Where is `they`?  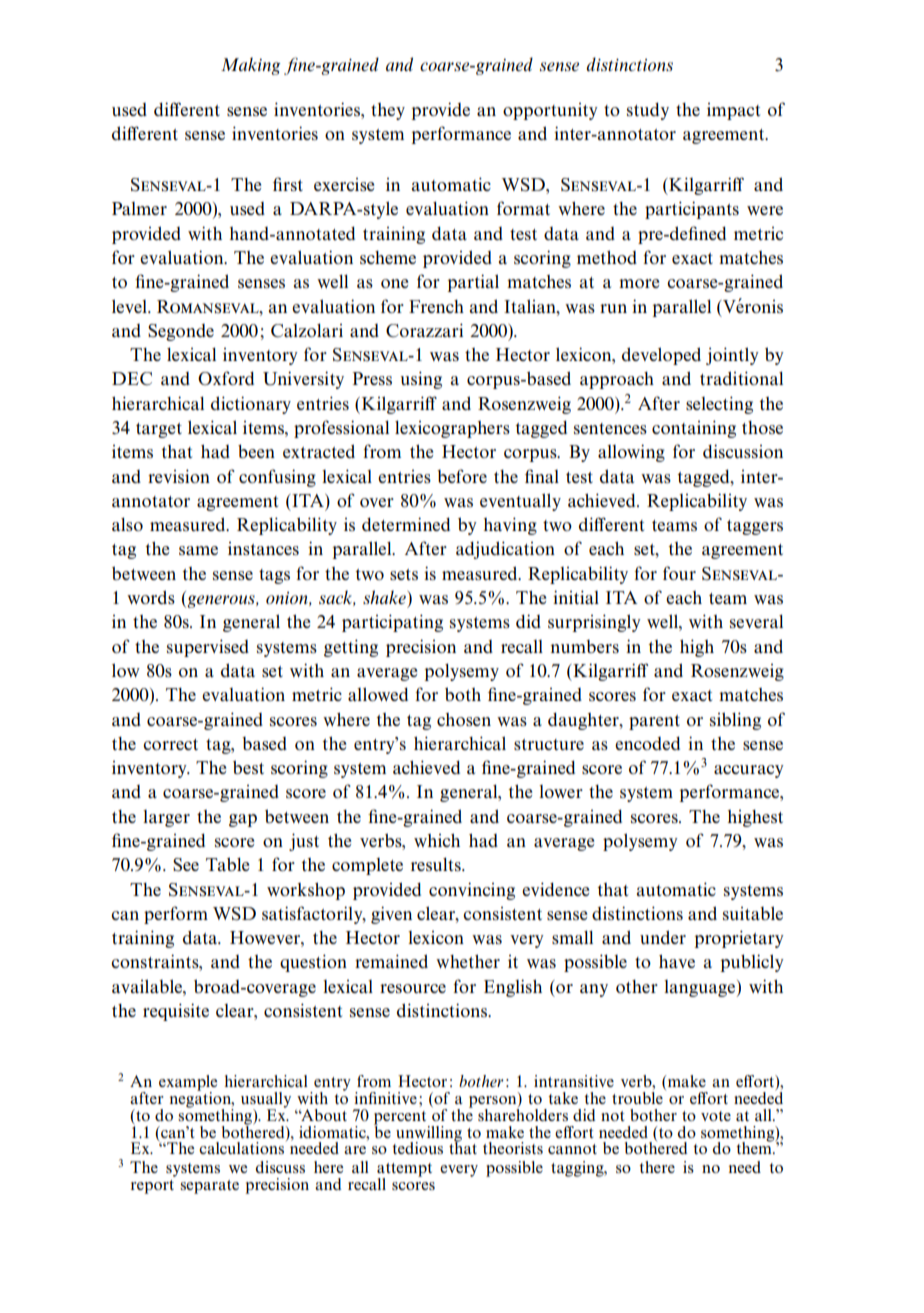 they is located at coordinates (388, 111).
